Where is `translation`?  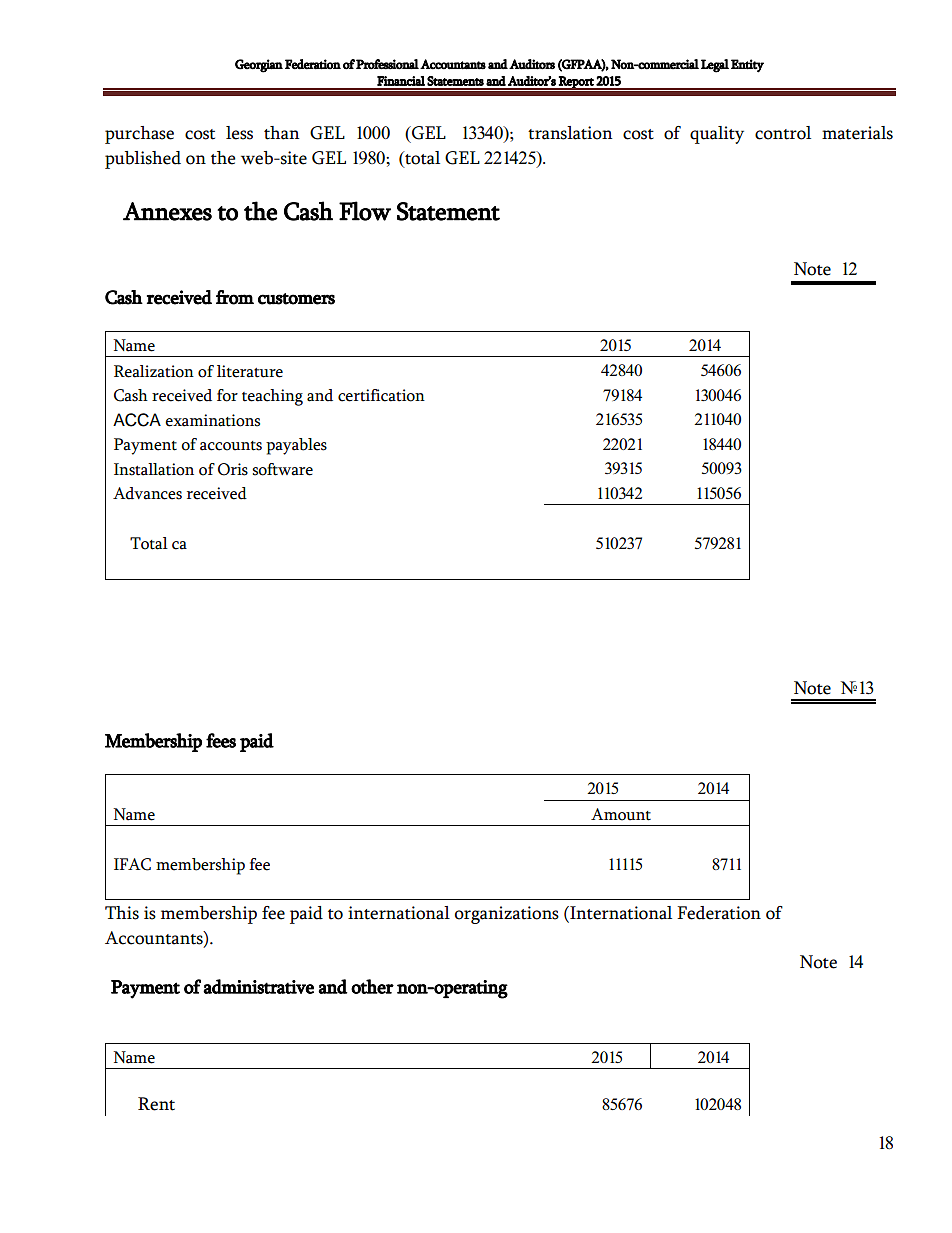
translation is located at coordinates (570, 133).
